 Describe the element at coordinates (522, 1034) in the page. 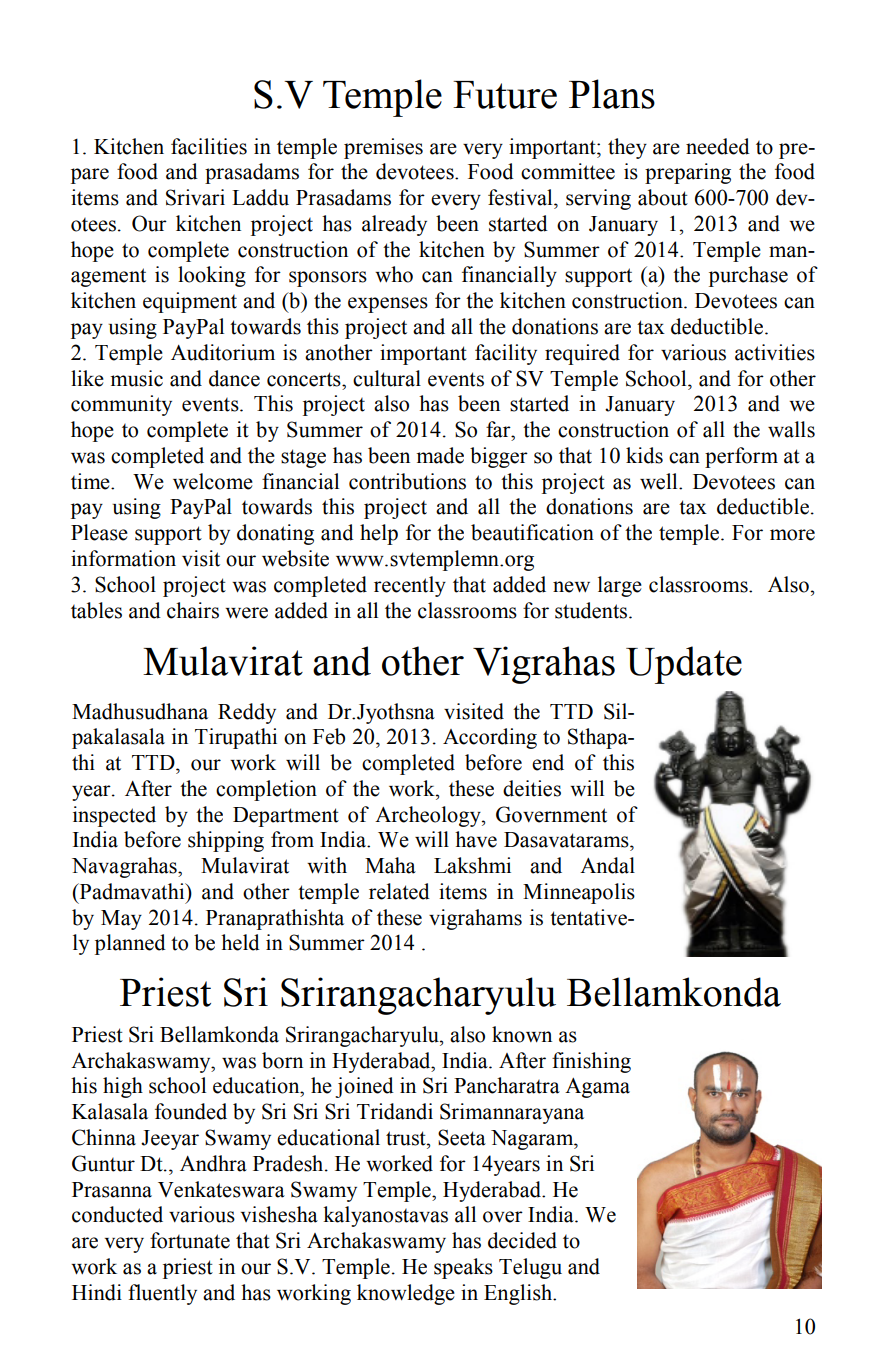

I see `known` at that location.
